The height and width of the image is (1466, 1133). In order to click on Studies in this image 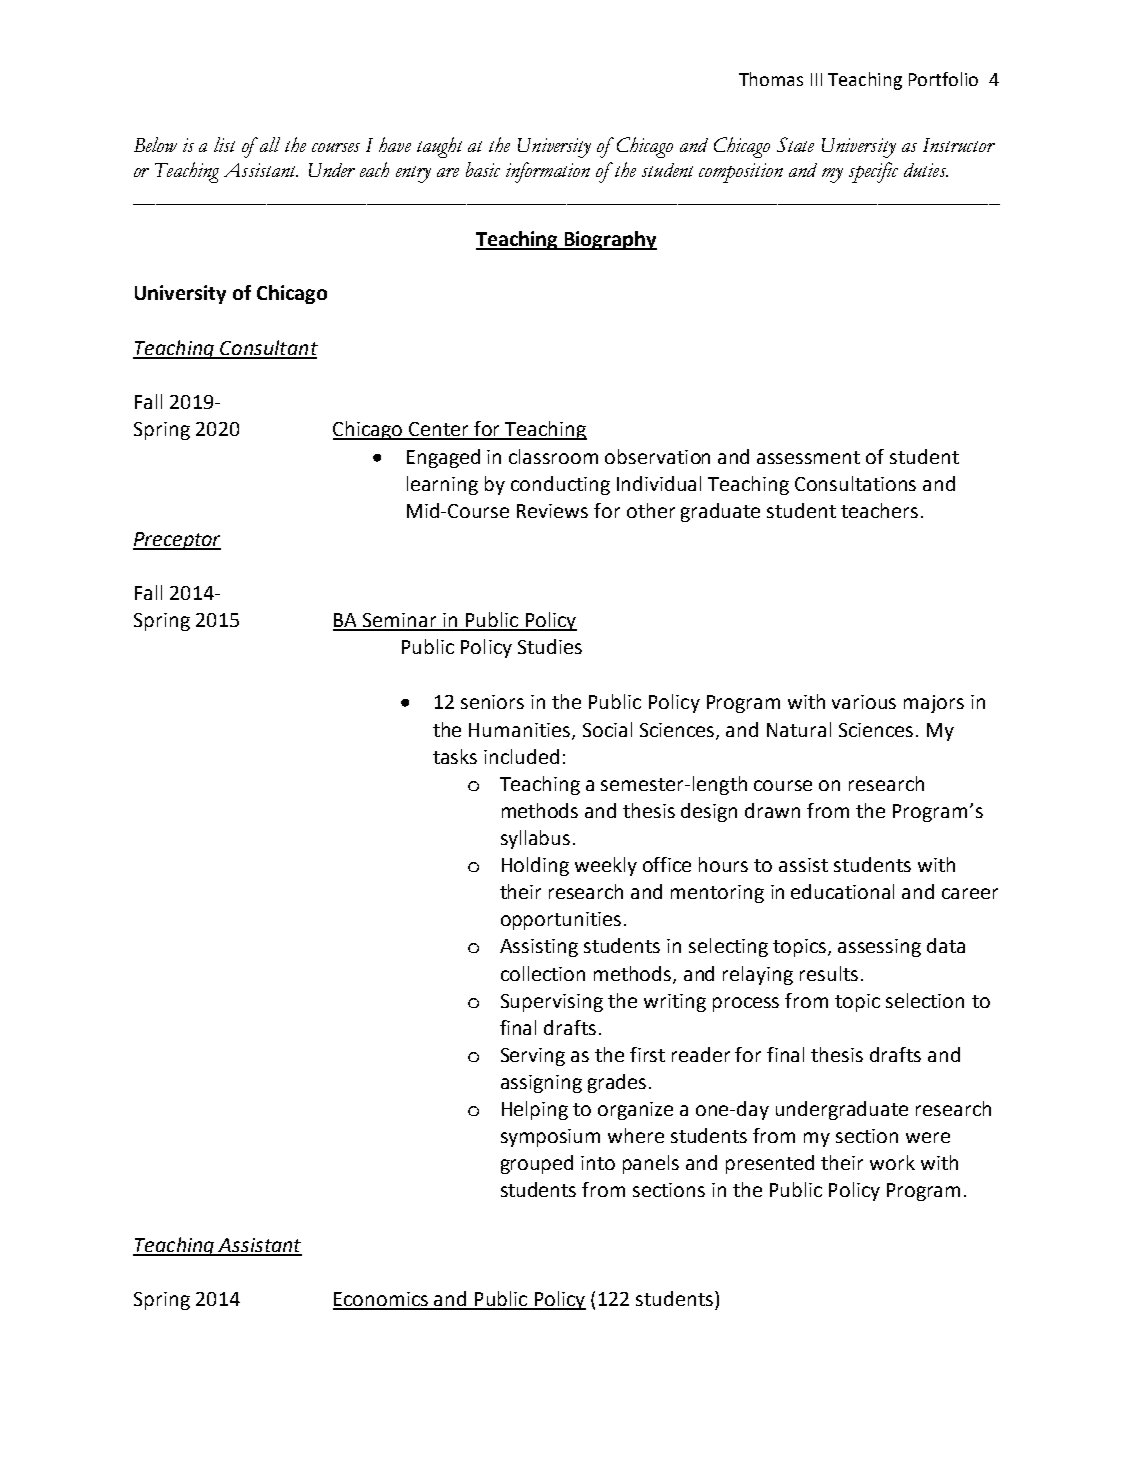, I will do `click(550, 646)`.
